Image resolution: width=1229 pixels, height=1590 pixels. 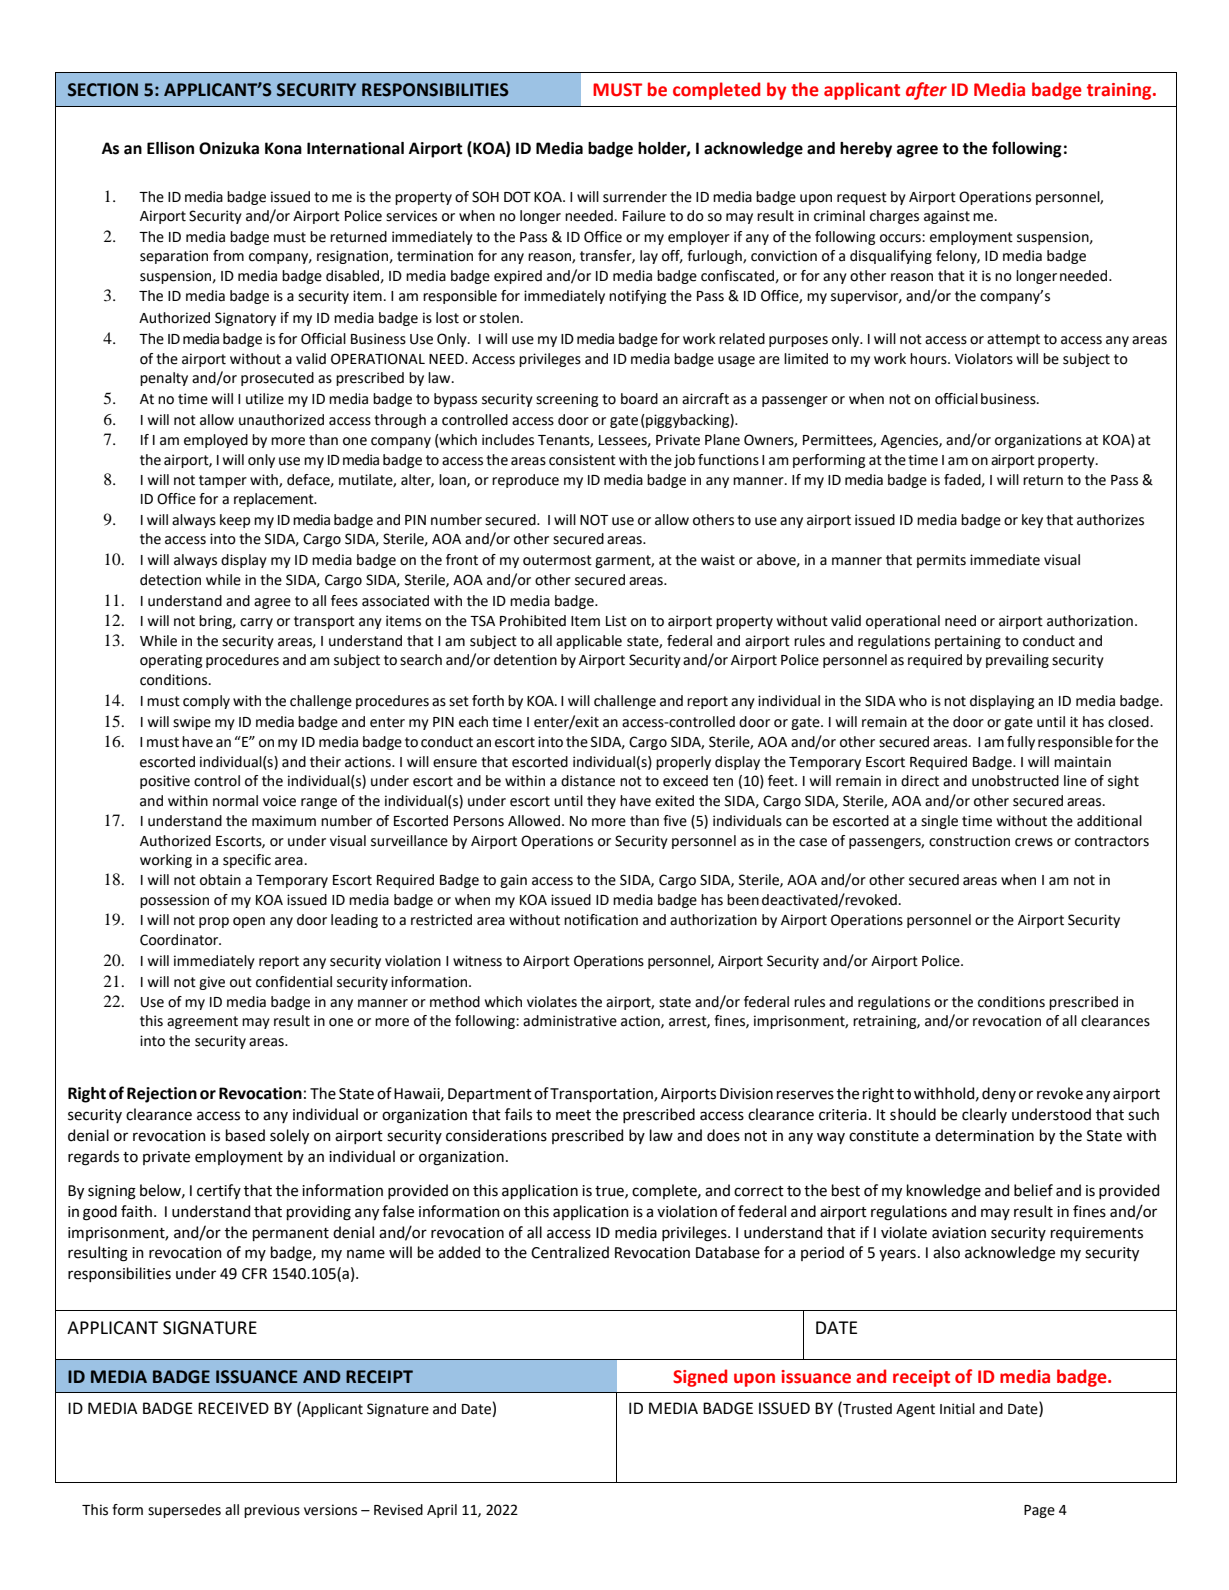 I want to click on supersedes, so click(x=184, y=1511).
